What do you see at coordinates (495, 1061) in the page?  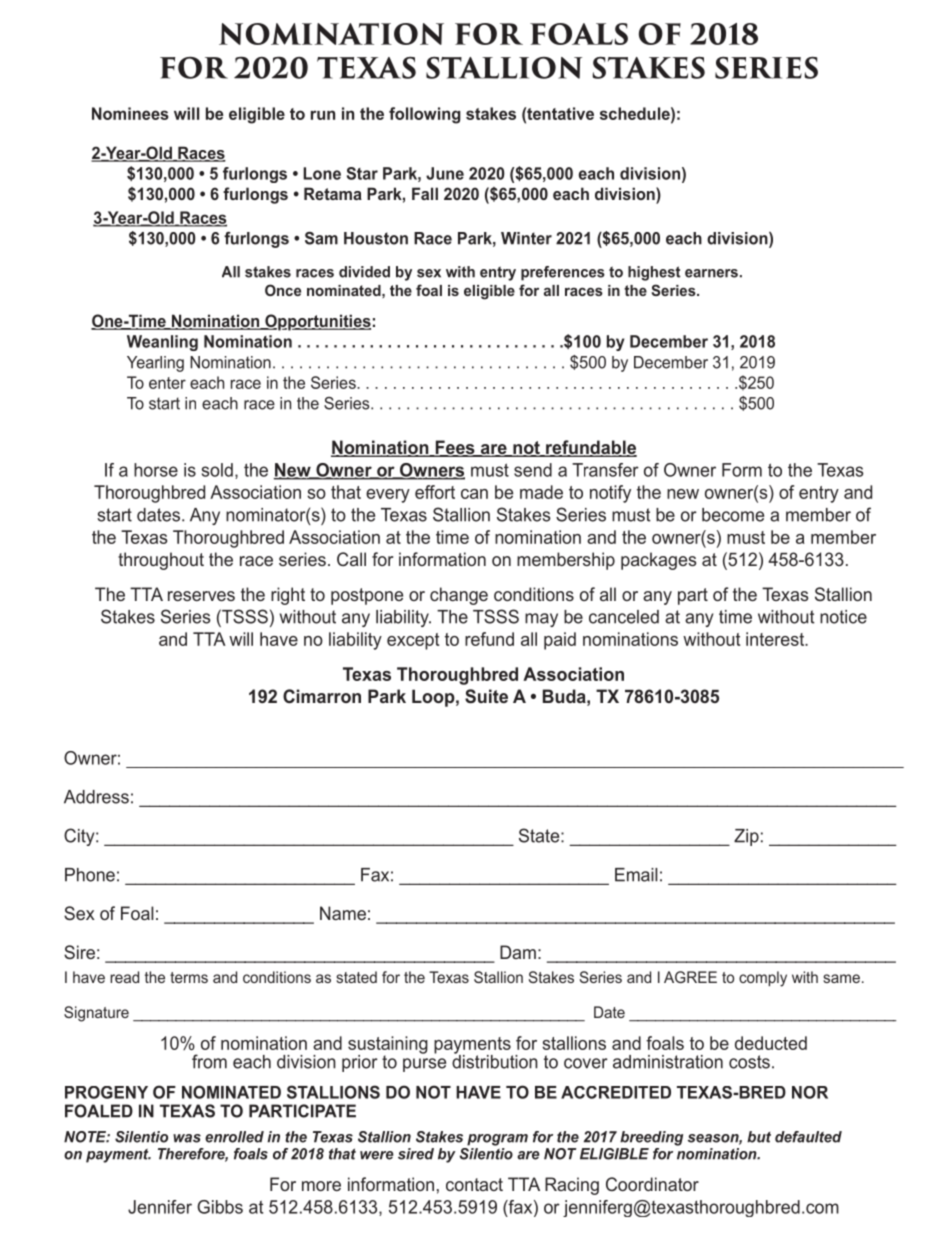 I see `distribution` at bounding box center [495, 1061].
